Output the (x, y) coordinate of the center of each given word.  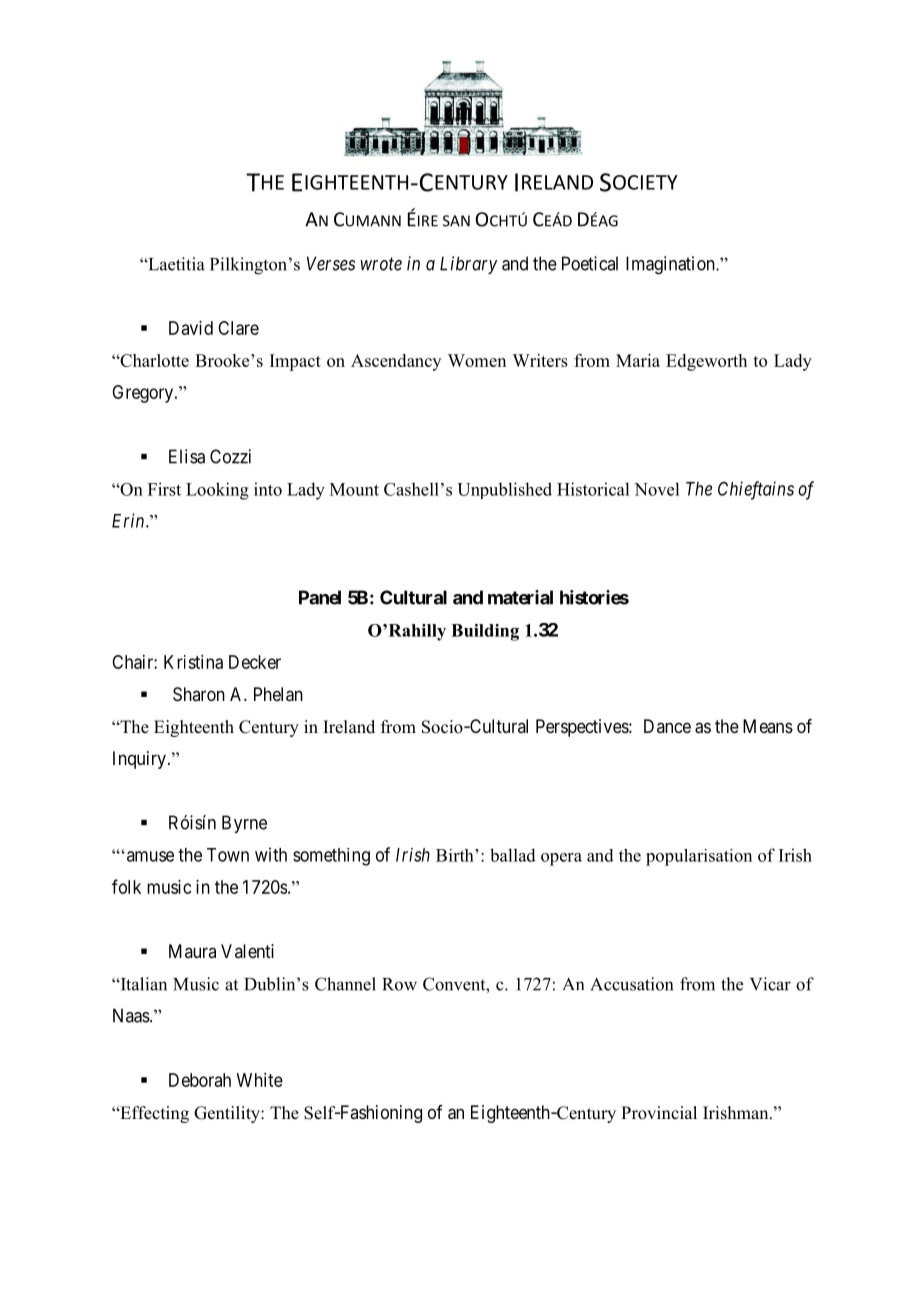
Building (485, 632)
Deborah (200, 1080)
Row (399, 984)
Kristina (193, 662)
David (191, 328)
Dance (667, 726)
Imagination (671, 265)
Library (469, 265)
